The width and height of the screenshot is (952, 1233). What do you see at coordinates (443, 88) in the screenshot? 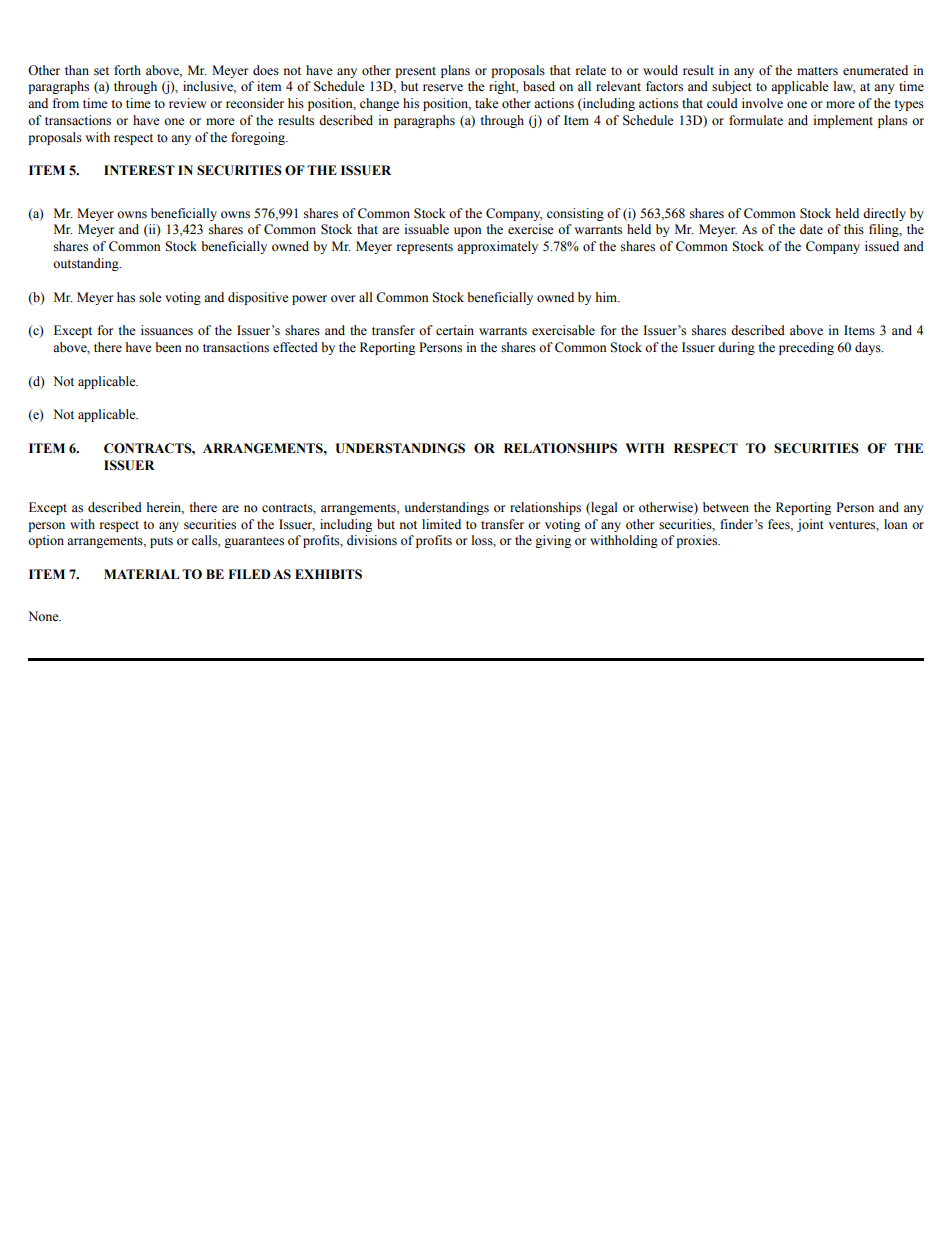
I see `reserve` at bounding box center [443, 88].
